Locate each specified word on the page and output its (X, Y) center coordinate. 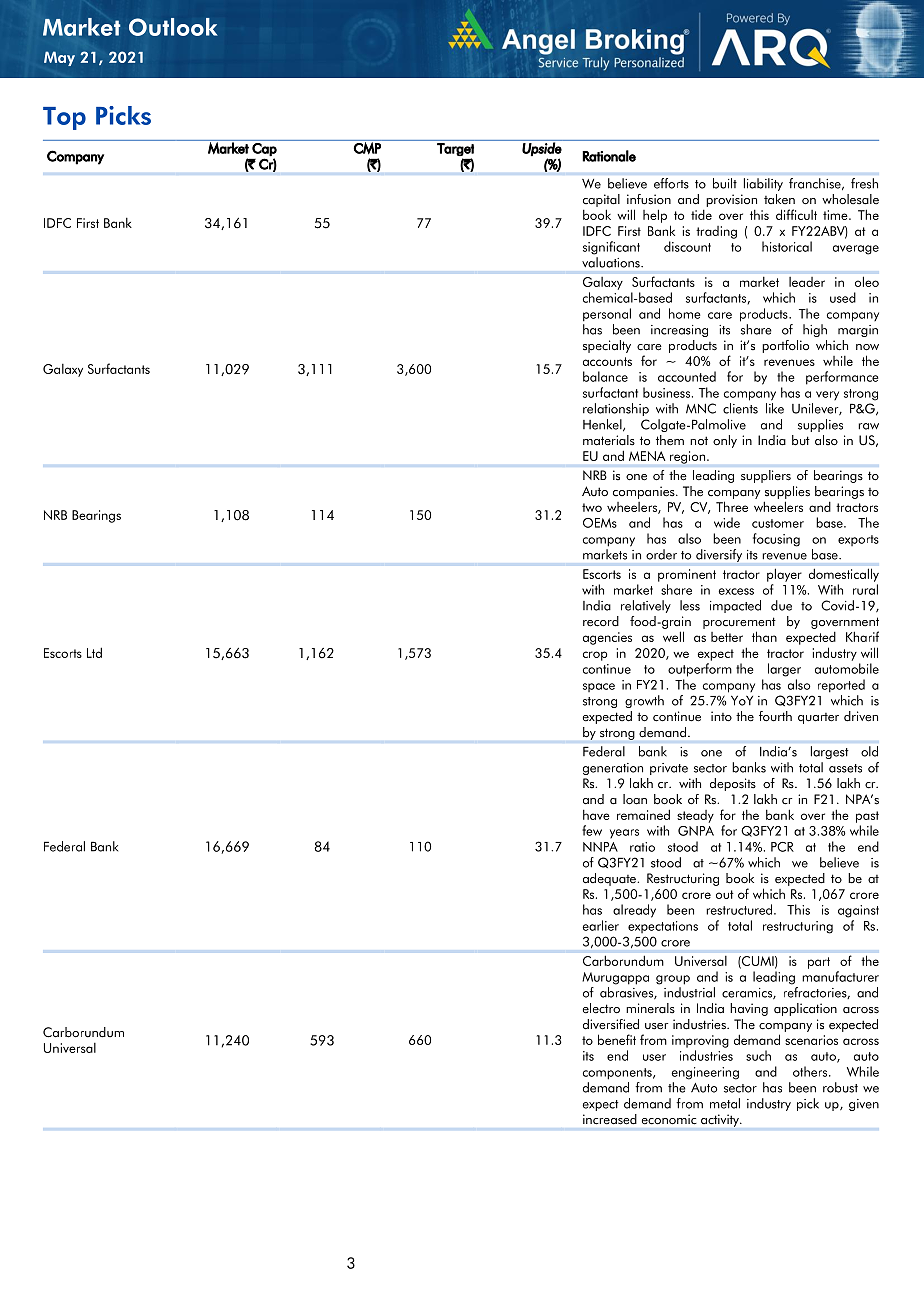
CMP (367, 148)
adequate (610, 879)
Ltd (94, 652)
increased (610, 1119)
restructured (739, 909)
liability (763, 184)
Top (64, 118)
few (592, 830)
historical (787, 246)
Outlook (173, 27)
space (599, 687)
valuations (612, 262)
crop (595, 656)
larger (784, 670)
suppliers (766, 476)
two (592, 507)
